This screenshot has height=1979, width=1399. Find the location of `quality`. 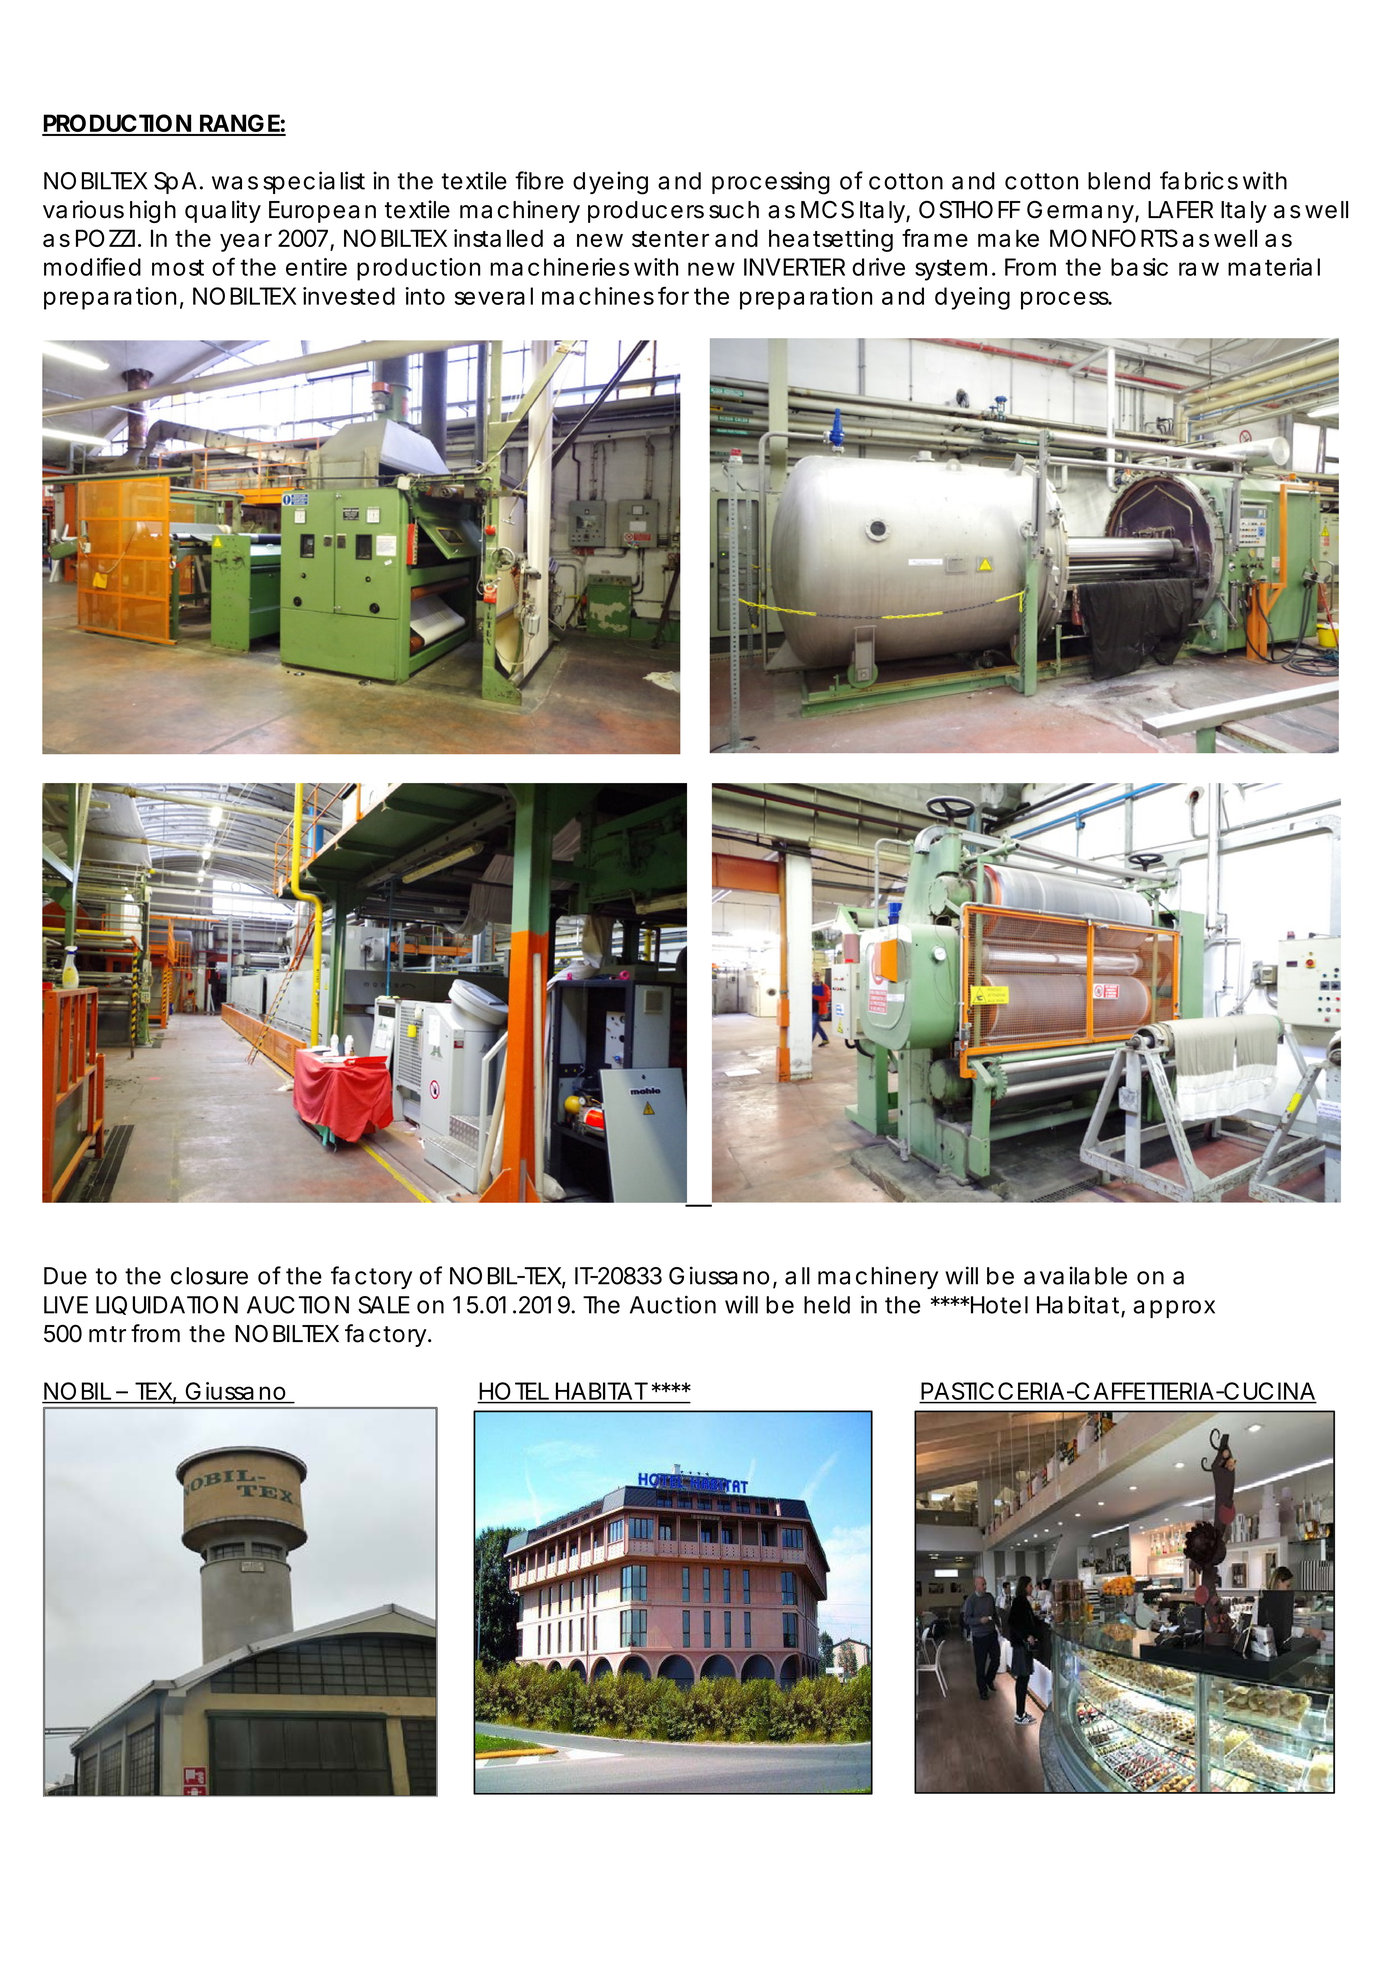

quality is located at coordinates (223, 211).
